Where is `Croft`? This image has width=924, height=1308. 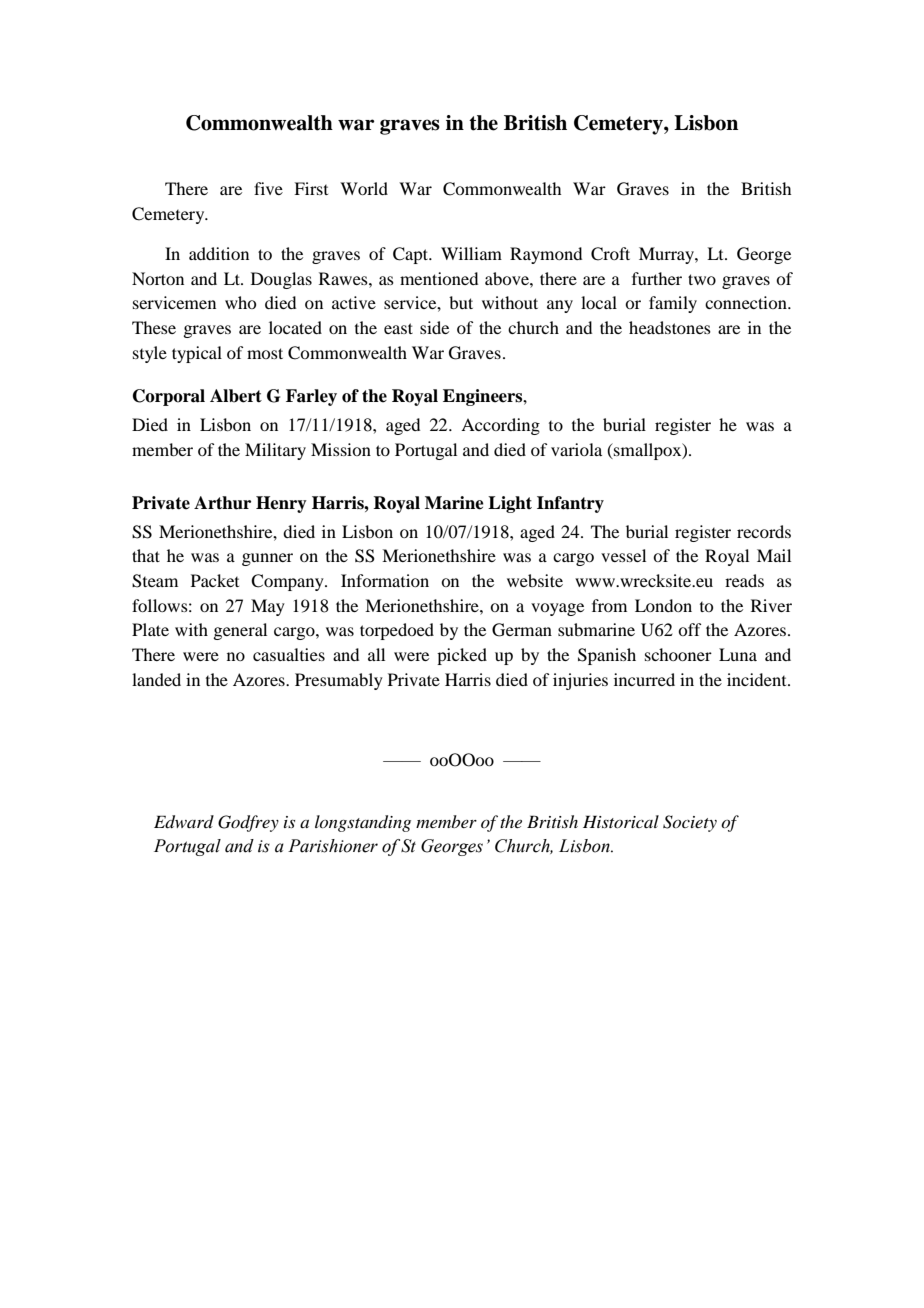 Croft is located at coordinates (610, 254).
